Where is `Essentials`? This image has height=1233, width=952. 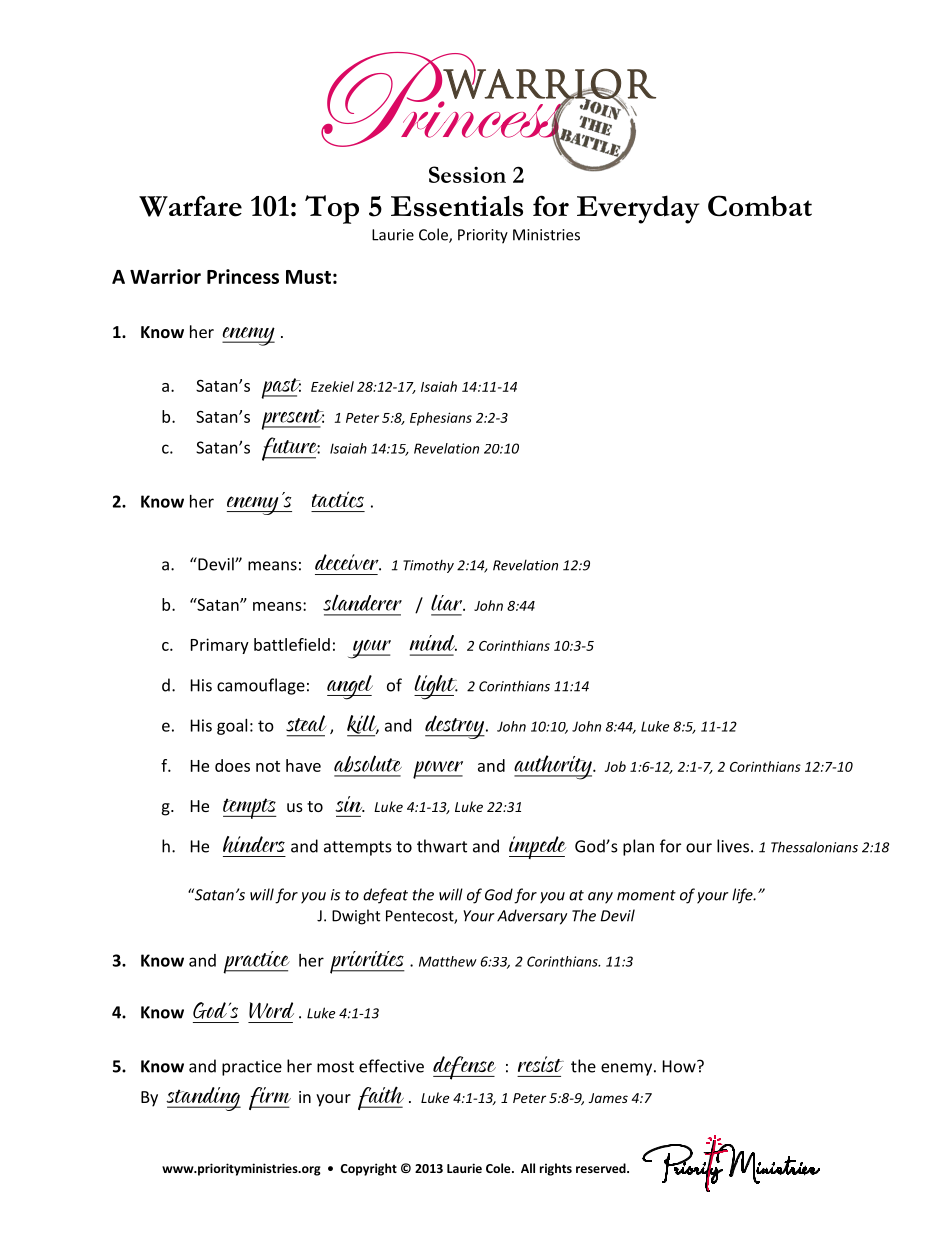
Essentials is located at coordinates (457, 206).
